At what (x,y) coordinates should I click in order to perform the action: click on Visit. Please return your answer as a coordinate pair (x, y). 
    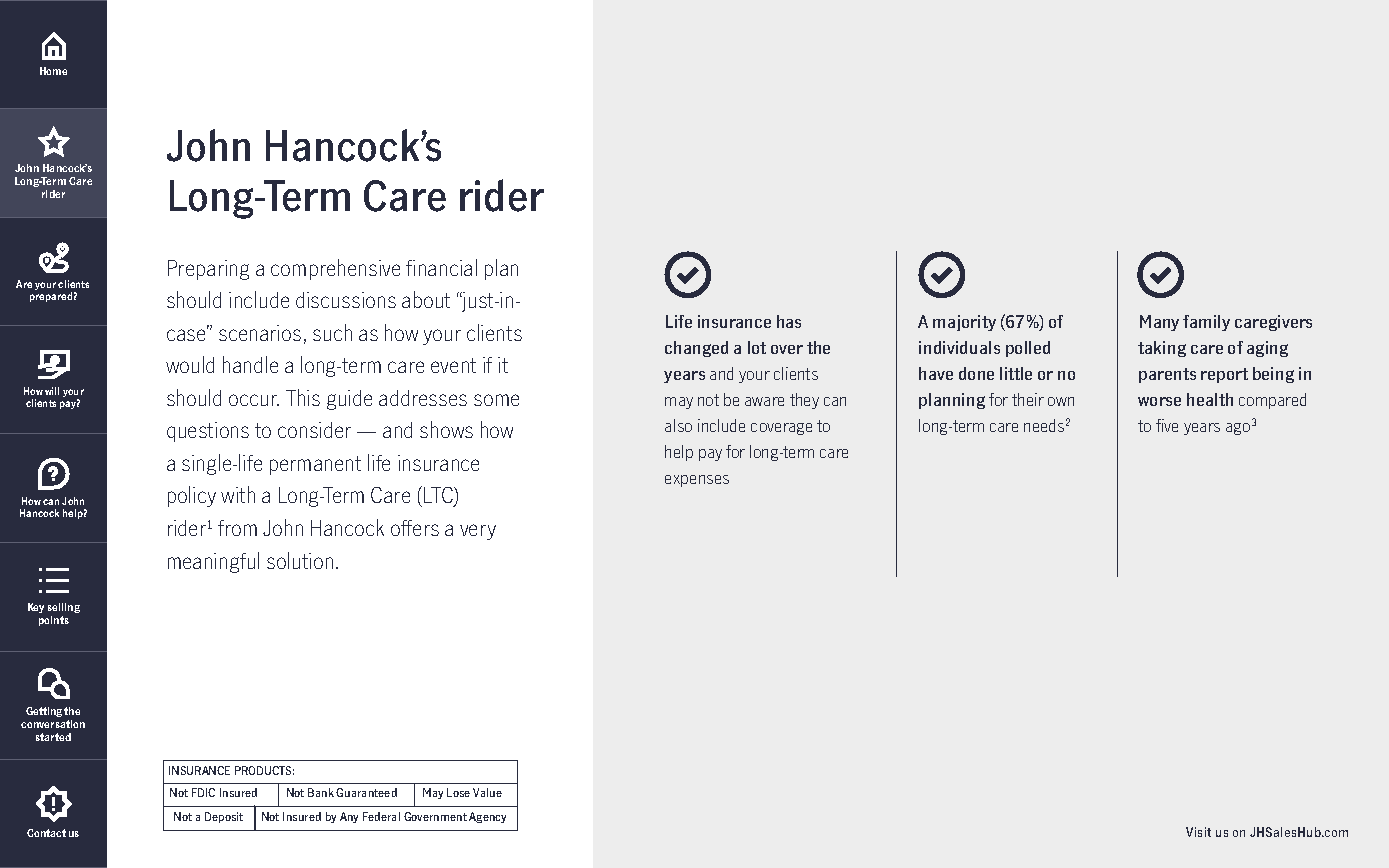
    Looking at the image, I should click on (1198, 832).
